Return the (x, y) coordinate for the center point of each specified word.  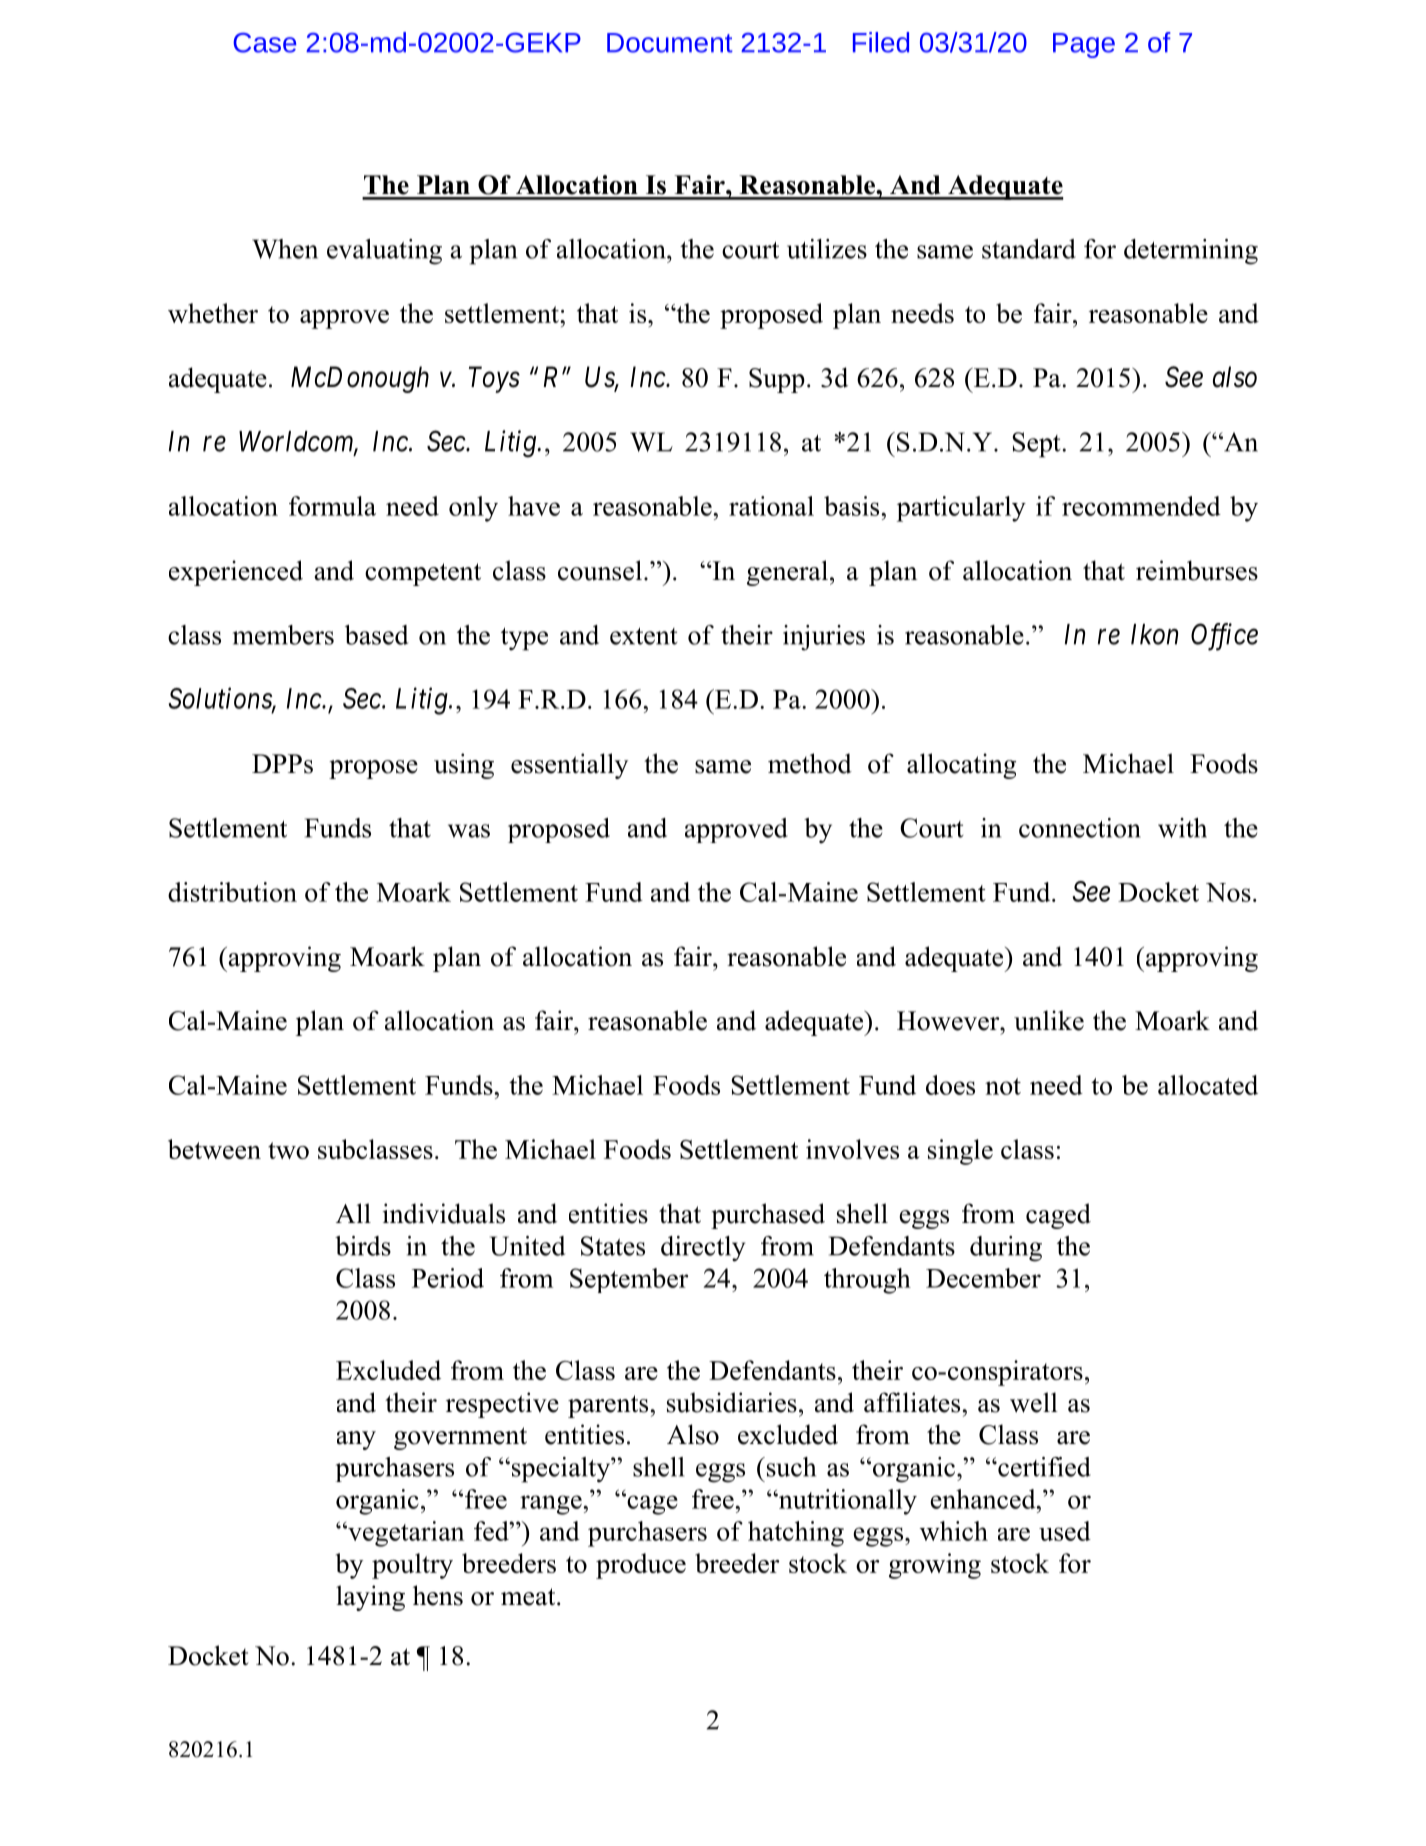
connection (1080, 828)
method (810, 763)
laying (370, 1598)
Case (264, 43)
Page (1084, 45)
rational (771, 506)
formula (332, 506)
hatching (796, 1534)
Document (670, 43)
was (469, 831)
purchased (768, 1216)
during (1006, 1249)
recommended (1141, 506)
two (288, 1150)
